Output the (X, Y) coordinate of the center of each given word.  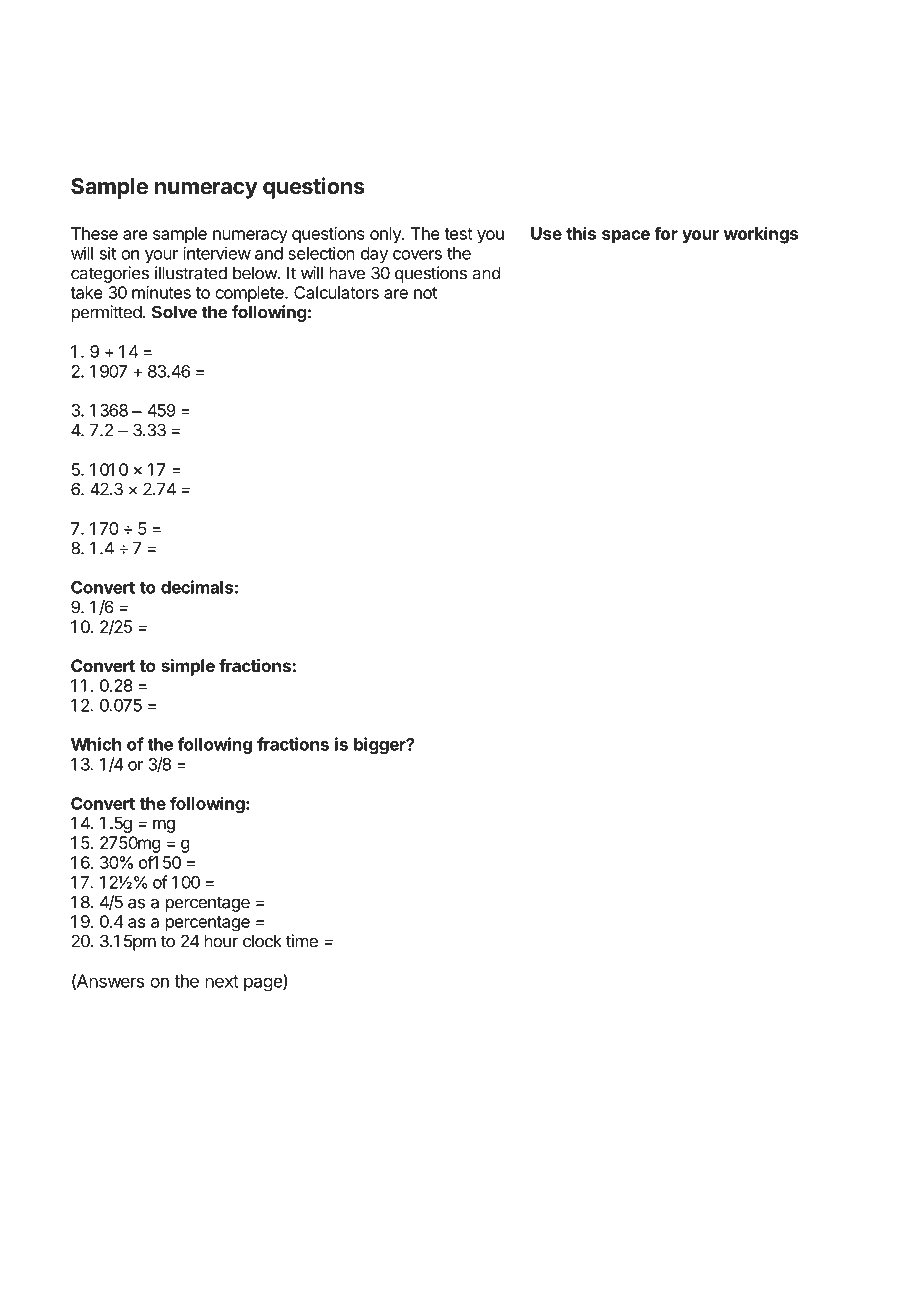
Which (96, 744)
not (425, 293)
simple (188, 667)
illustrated (191, 273)
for (666, 233)
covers (417, 255)
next (222, 981)
